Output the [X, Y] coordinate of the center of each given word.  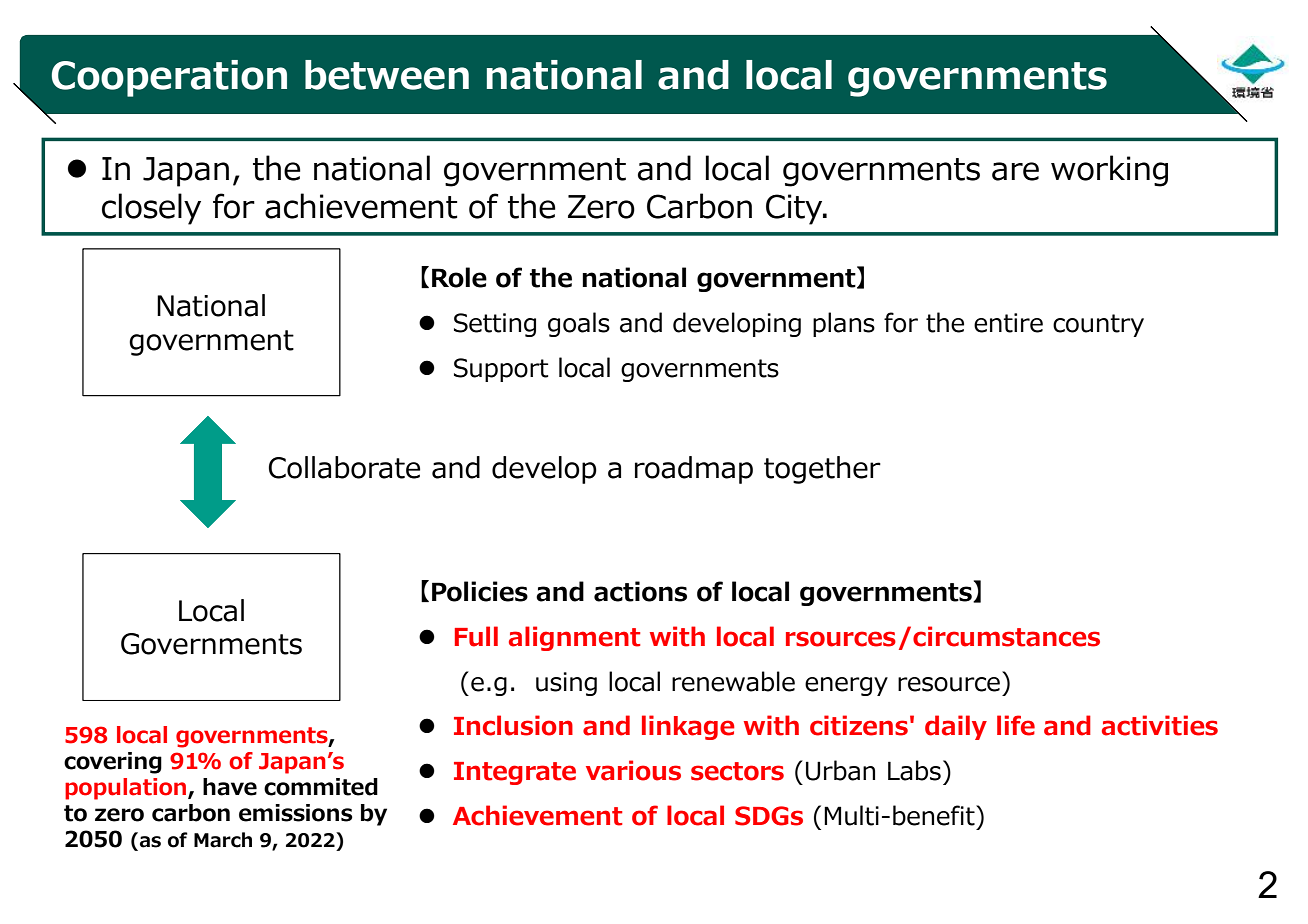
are [1015, 171]
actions [640, 591]
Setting [495, 325]
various [633, 770]
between [387, 75]
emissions [296, 813]
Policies [480, 591]
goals [579, 324]
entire [1008, 323]
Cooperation [169, 78]
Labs [914, 770]
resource [949, 684]
